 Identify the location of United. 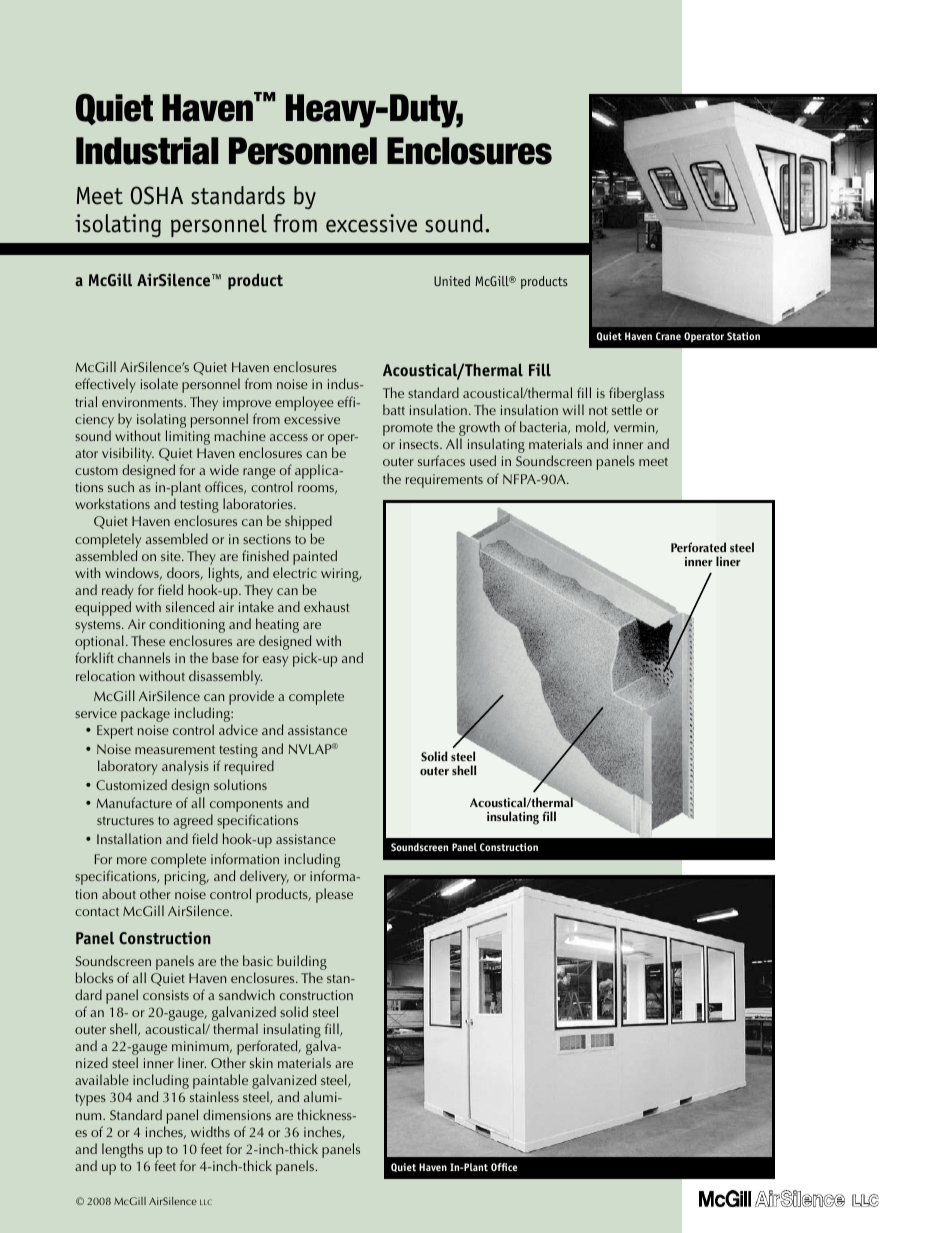
(452, 281).
